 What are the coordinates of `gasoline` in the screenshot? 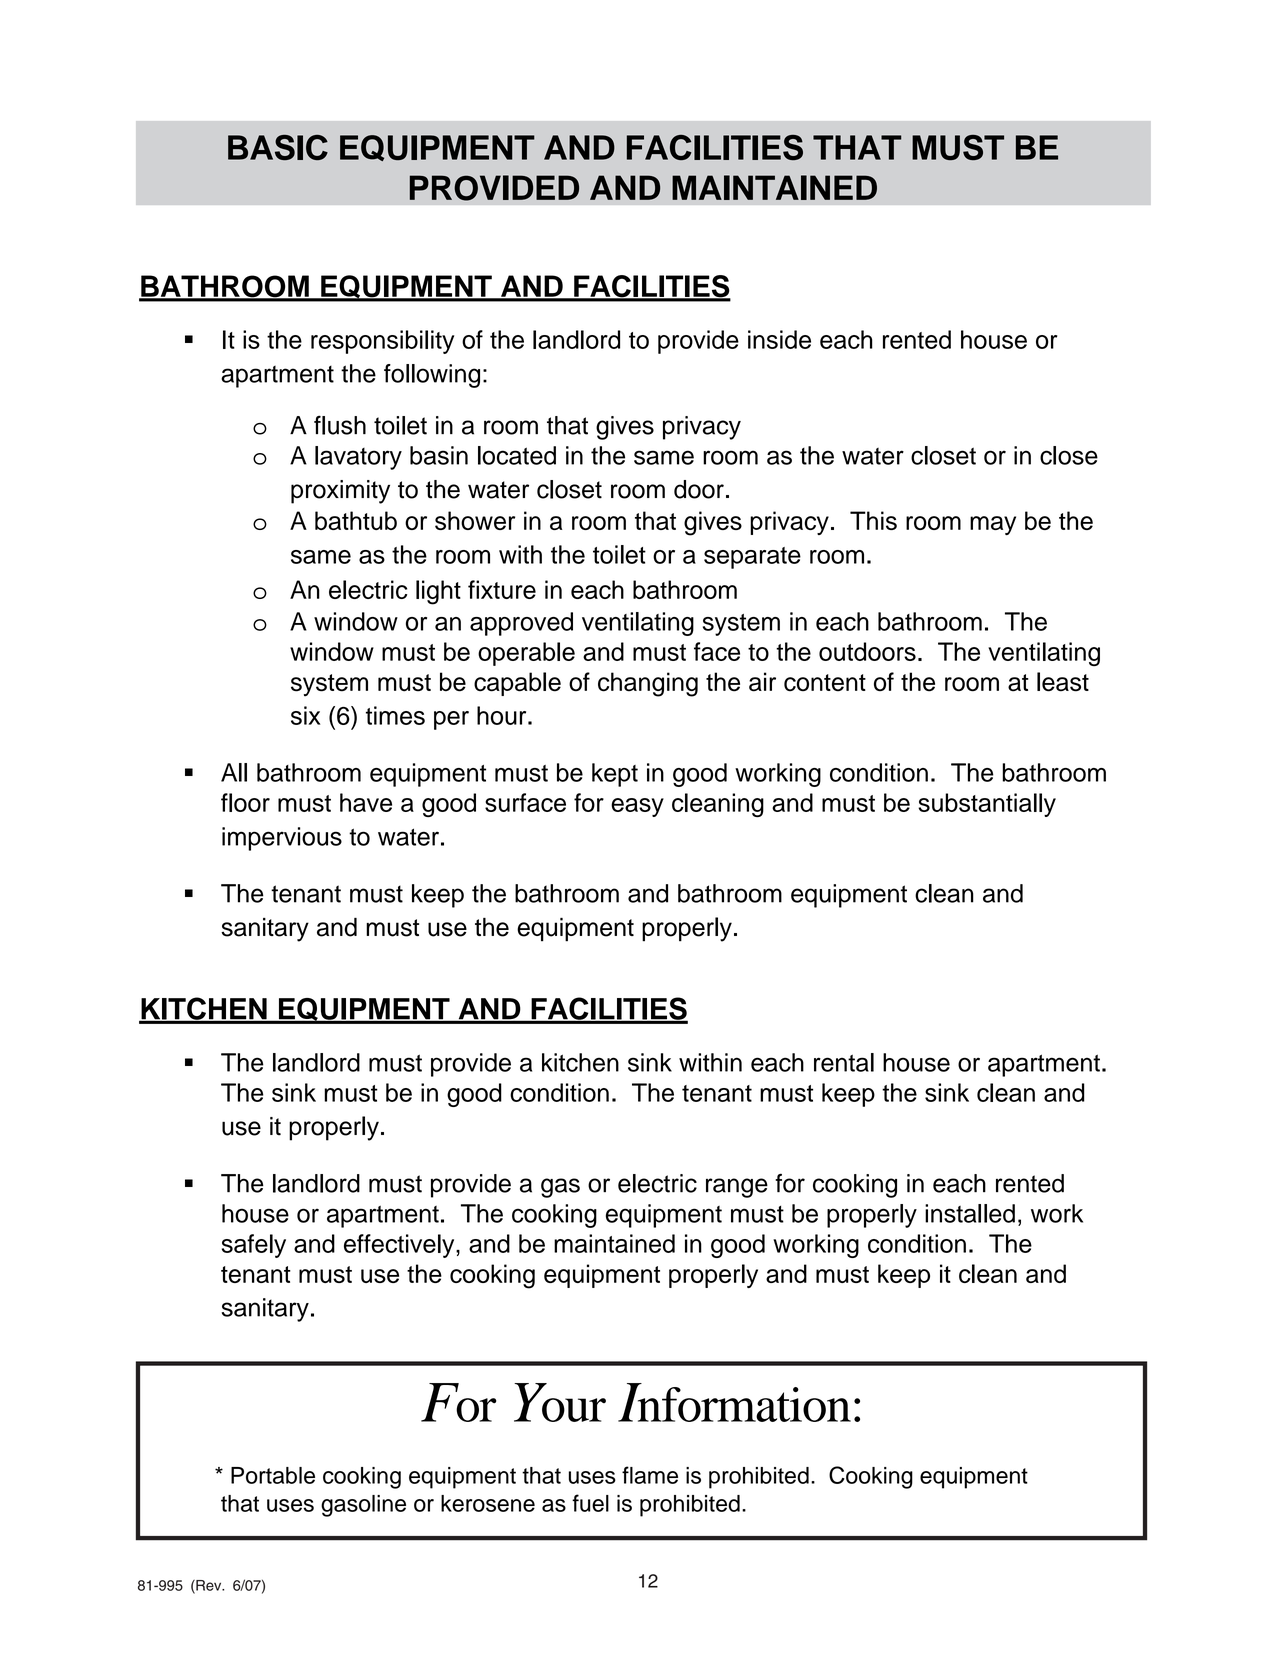 It's located at (363, 1506).
